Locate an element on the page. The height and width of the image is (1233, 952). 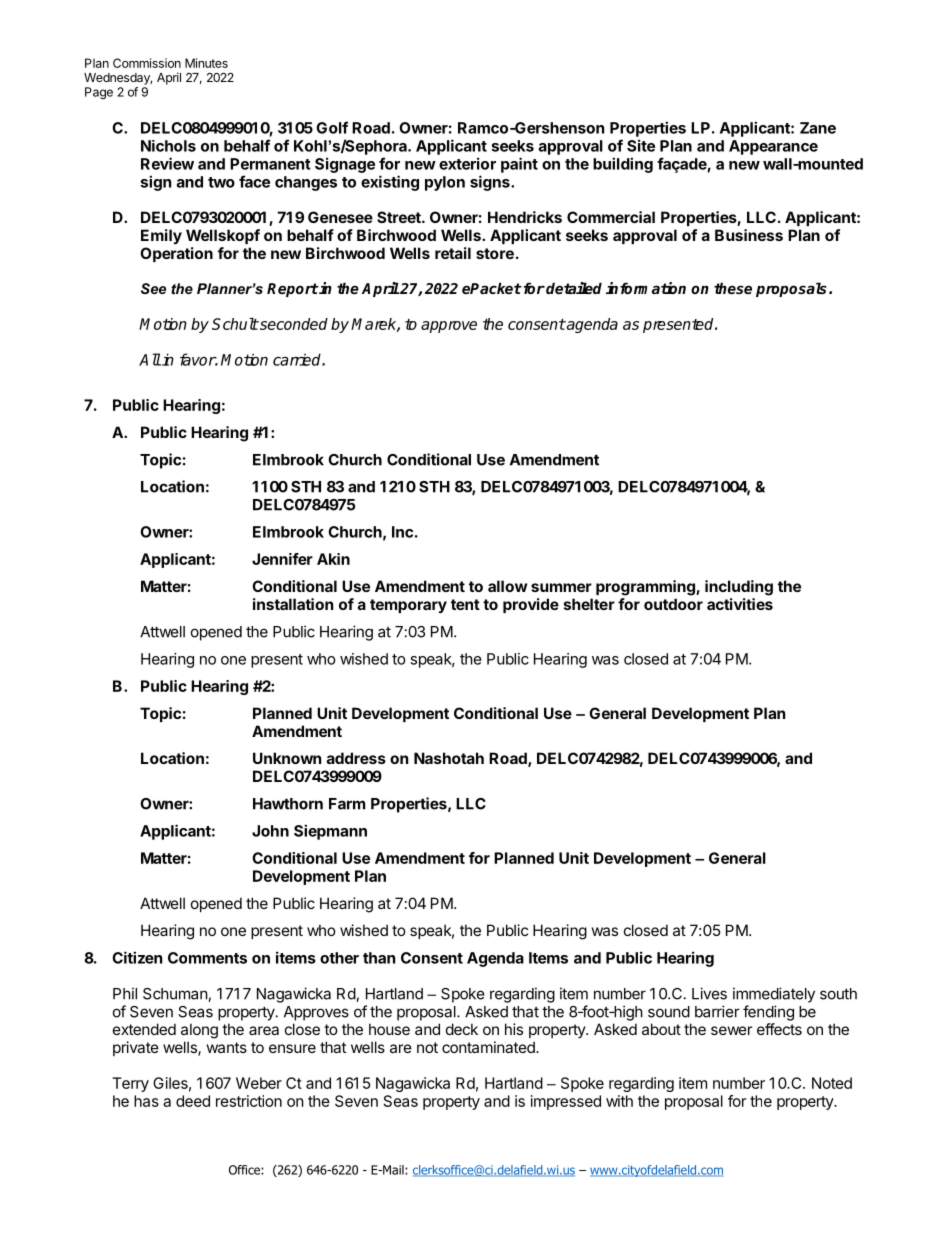
these is located at coordinates (733, 288).
